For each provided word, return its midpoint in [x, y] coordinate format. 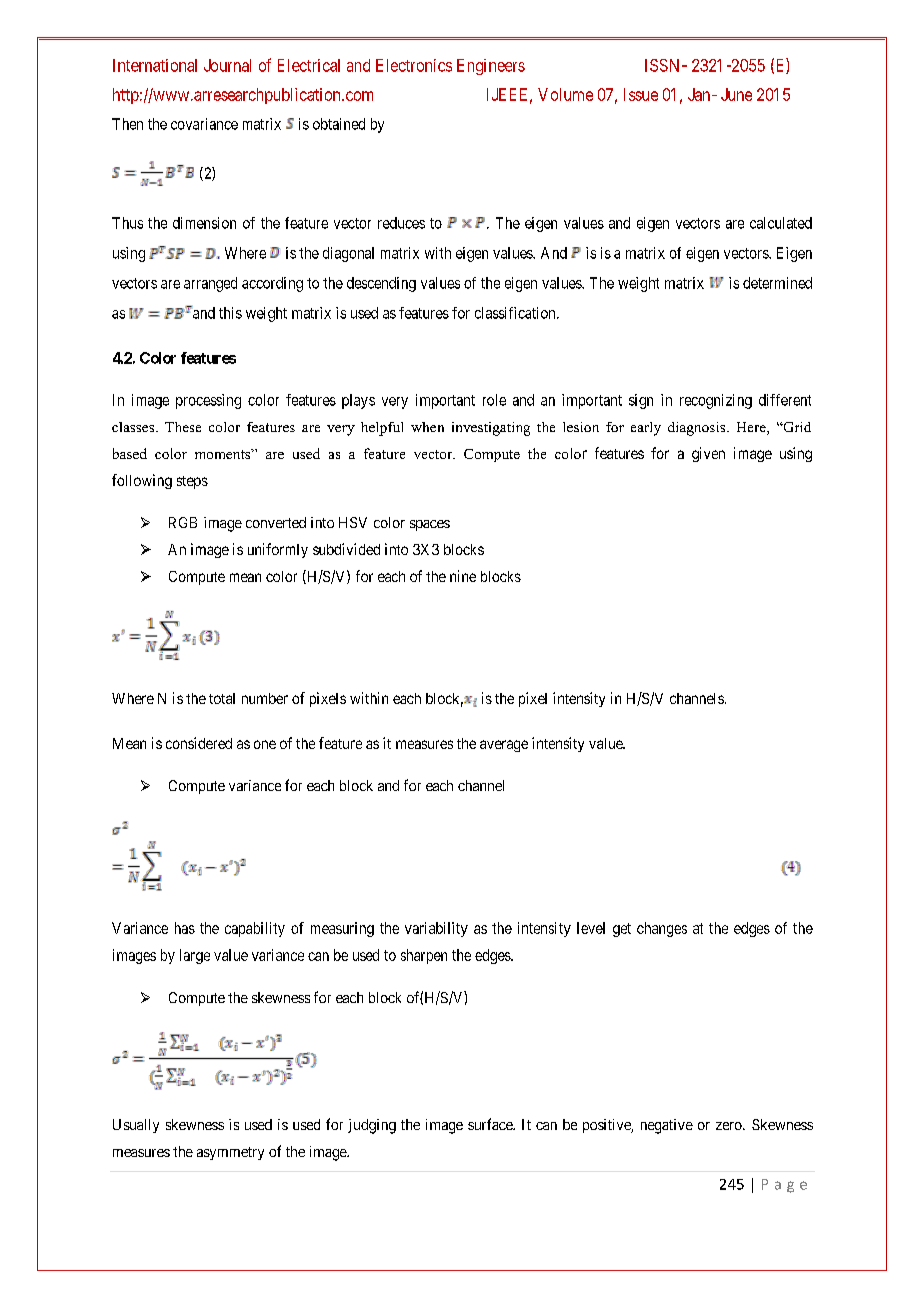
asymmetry [230, 1153]
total [222, 698]
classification [516, 313]
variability [436, 929]
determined [777, 283]
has [185, 928]
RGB [183, 522]
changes [662, 929]
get [622, 930]
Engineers [491, 67]
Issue [641, 94]
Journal [227, 65]
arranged [210, 284]
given [708, 454]
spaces [430, 525]
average [504, 746]
